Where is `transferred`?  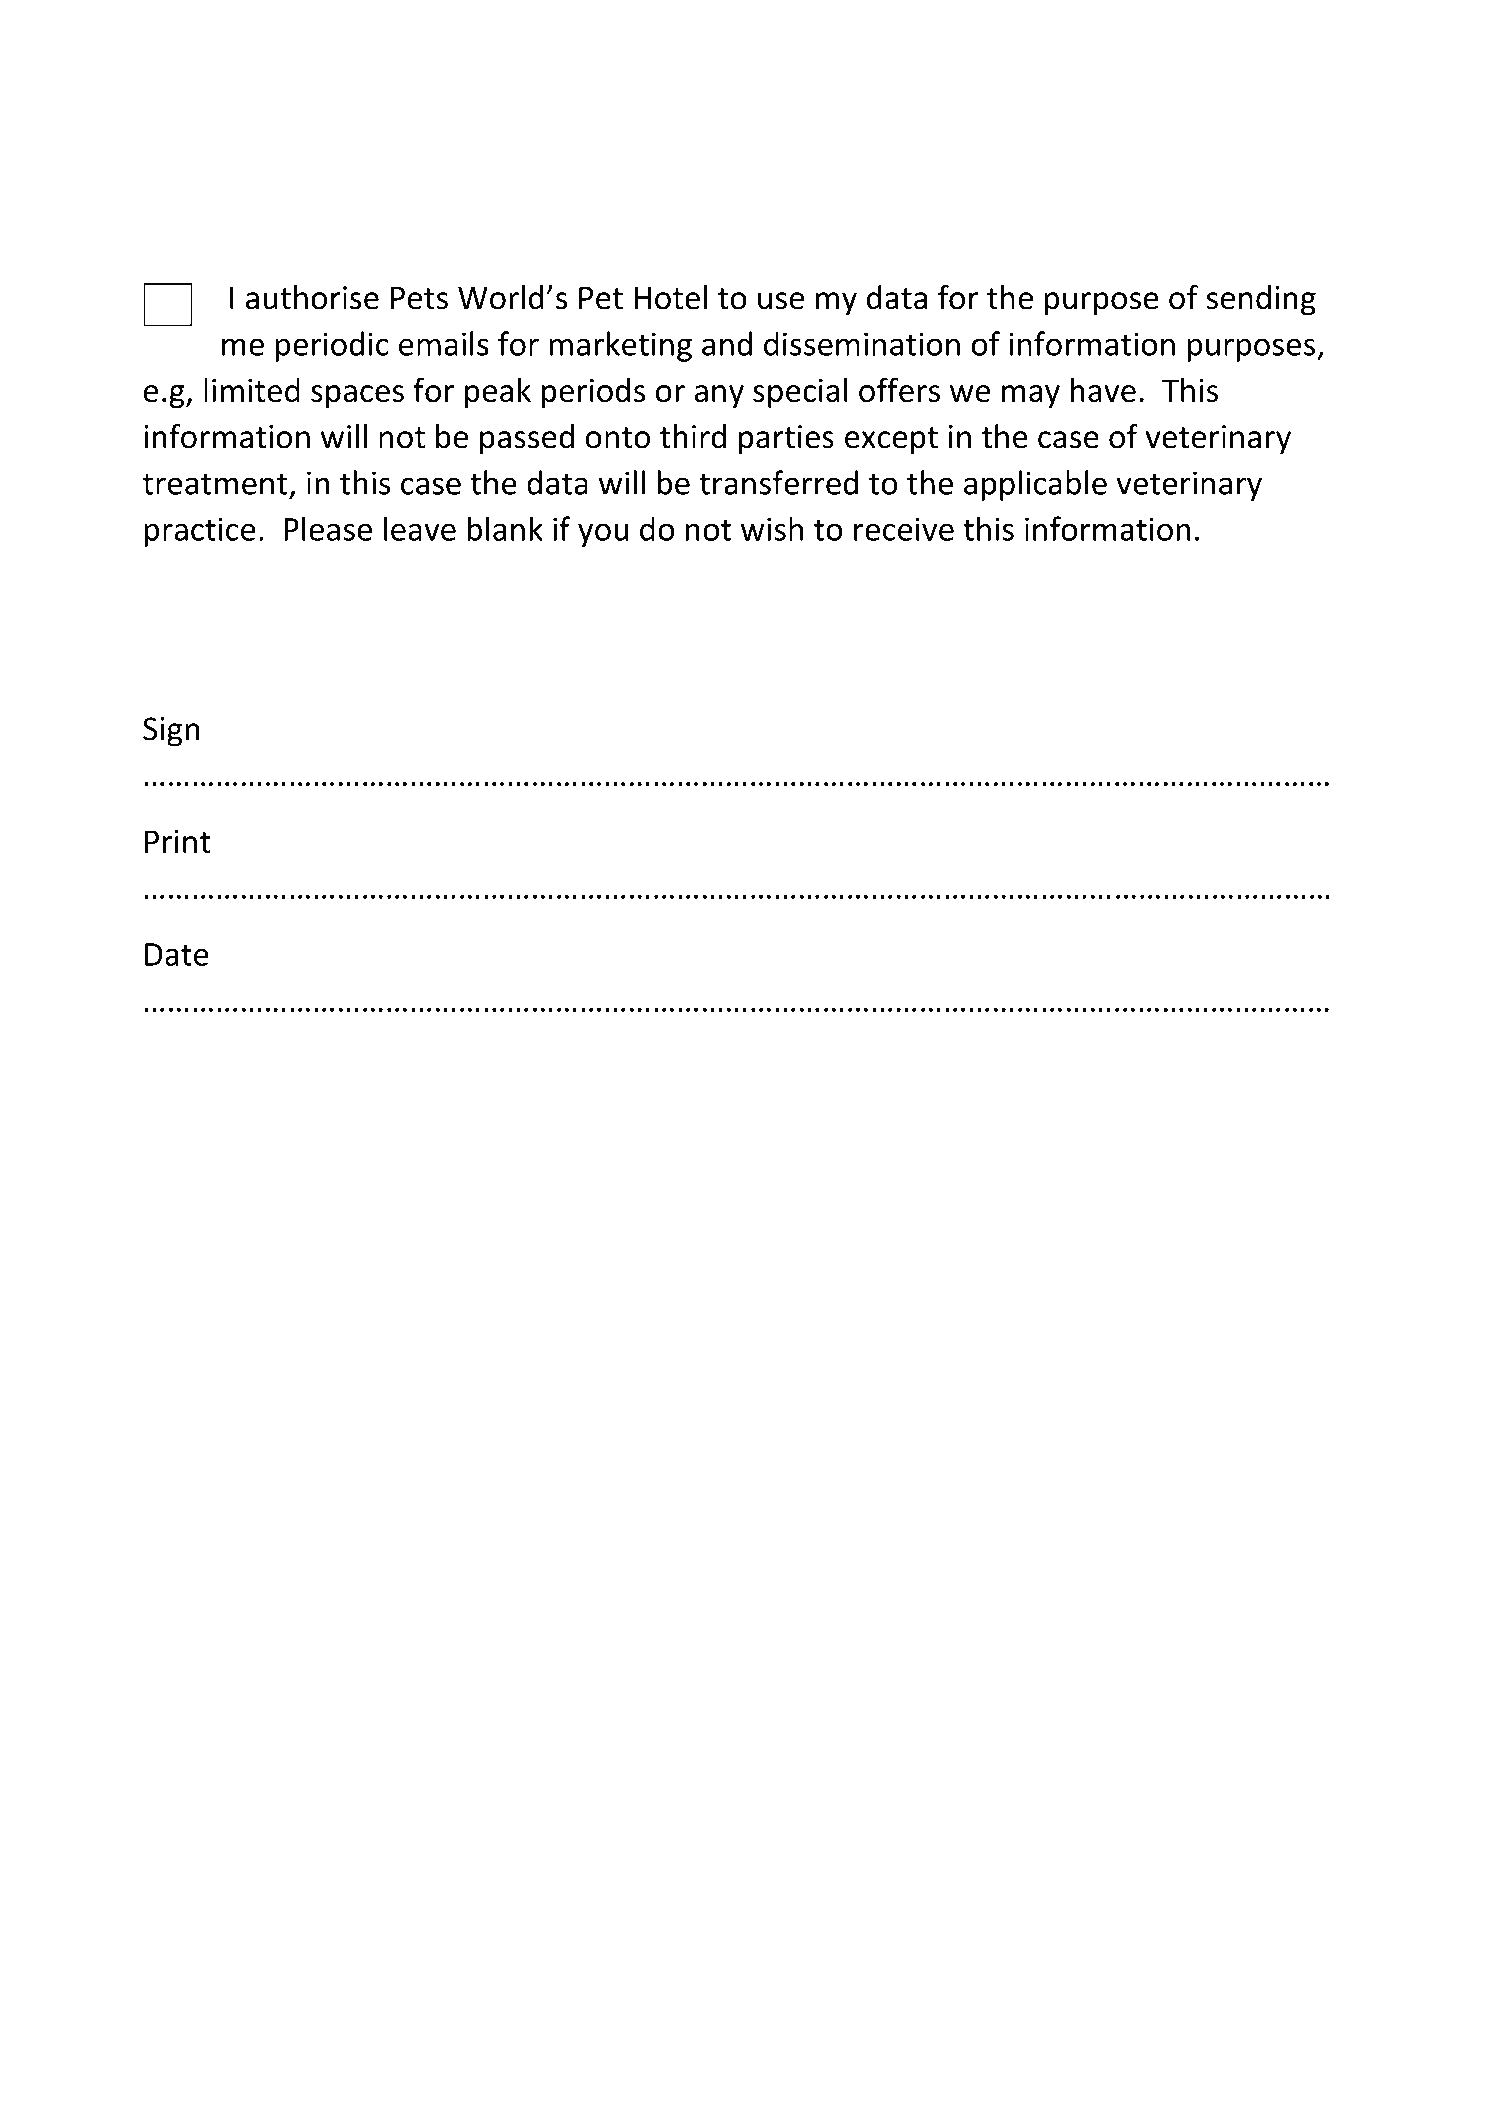
transferred is located at coordinates (778, 482).
